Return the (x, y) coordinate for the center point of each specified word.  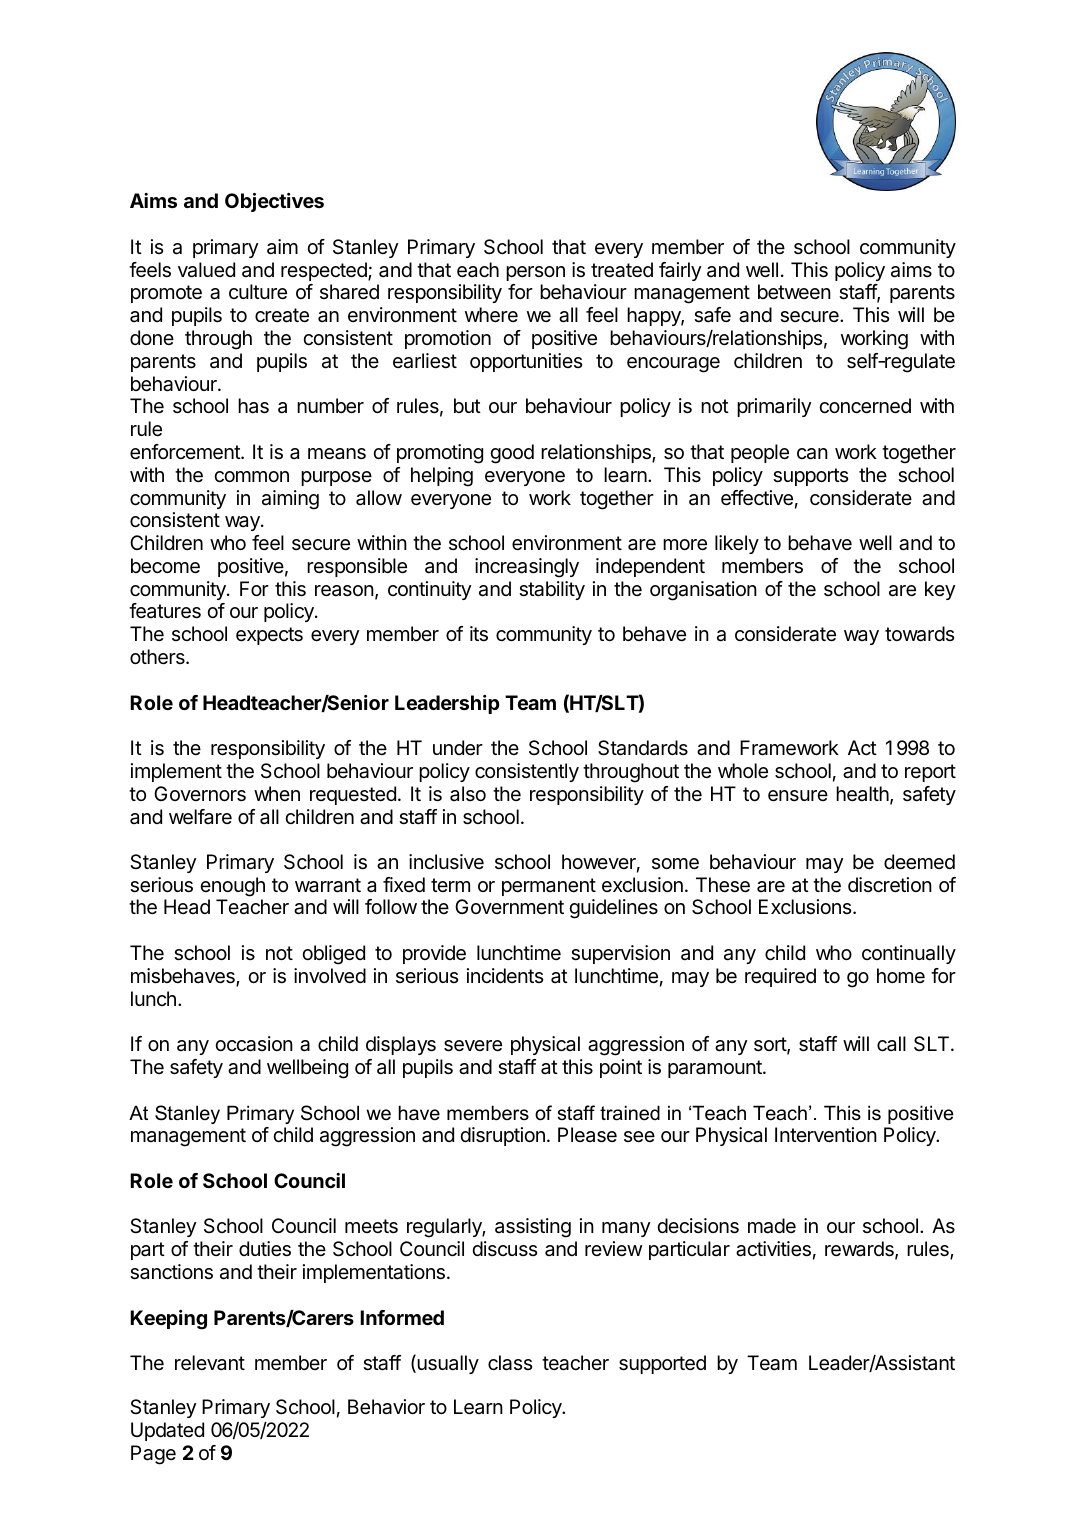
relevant (210, 1363)
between (794, 291)
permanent (549, 887)
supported (662, 1364)
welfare (200, 817)
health (863, 795)
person (535, 273)
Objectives (274, 202)
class (510, 1363)
